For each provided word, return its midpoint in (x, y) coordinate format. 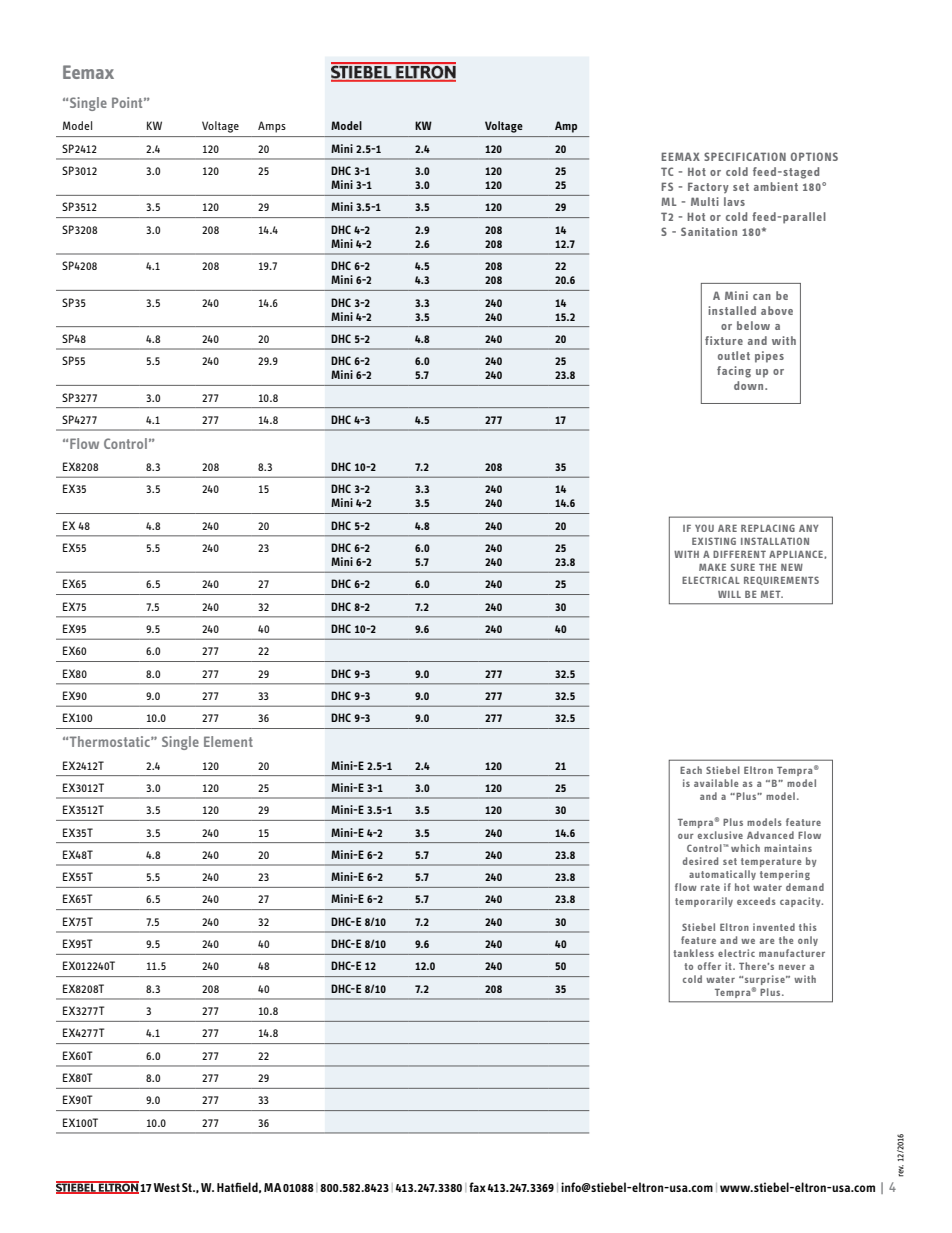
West (167, 1187)
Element (228, 741)
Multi (705, 201)
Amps (272, 127)
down (750, 385)
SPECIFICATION (745, 156)
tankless (693, 953)
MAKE (712, 567)
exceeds (756, 901)
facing (734, 372)
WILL (729, 594)
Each (691, 770)
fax (477, 1187)
